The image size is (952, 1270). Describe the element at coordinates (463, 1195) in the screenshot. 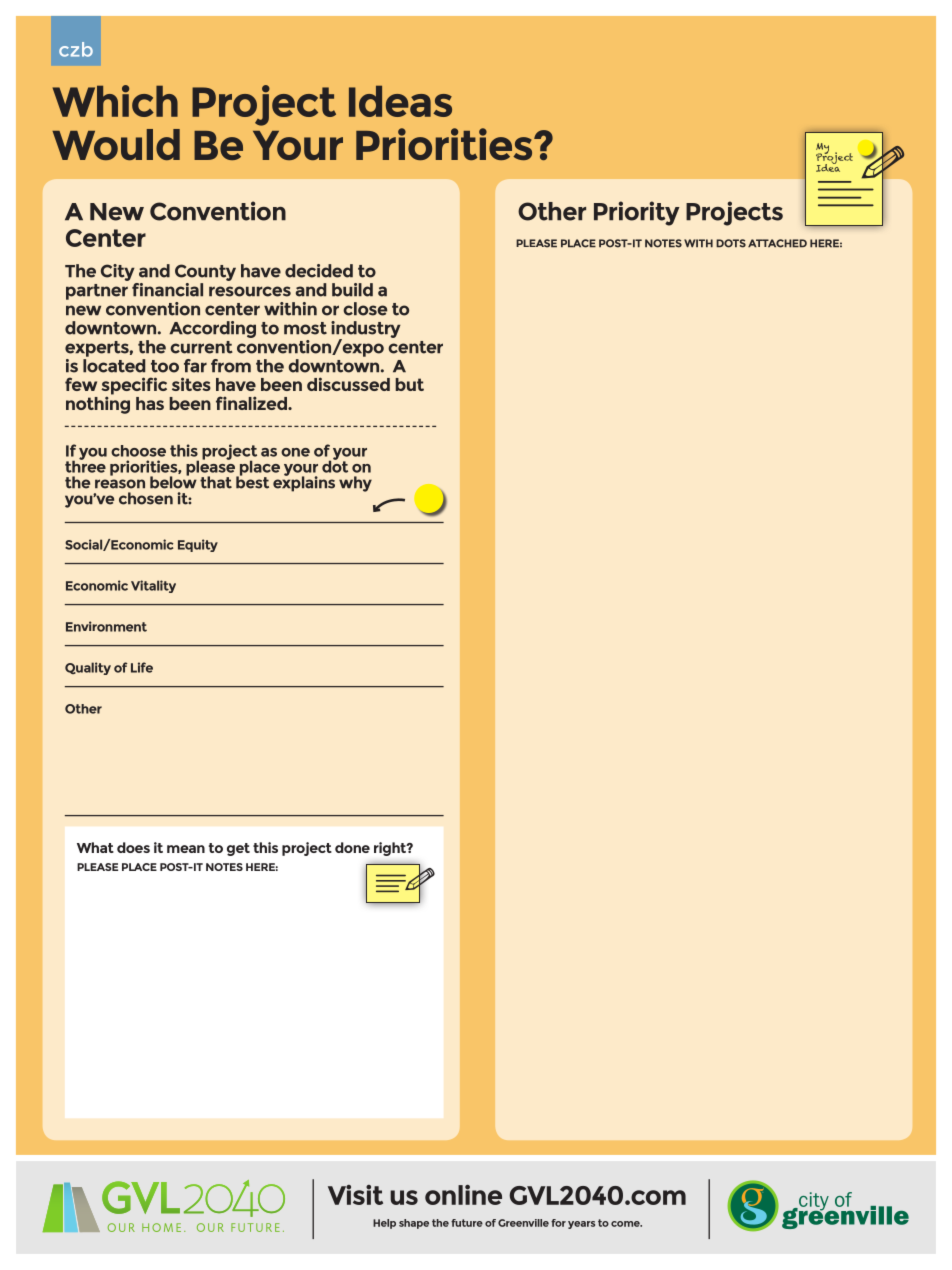

I see `online` at that location.
